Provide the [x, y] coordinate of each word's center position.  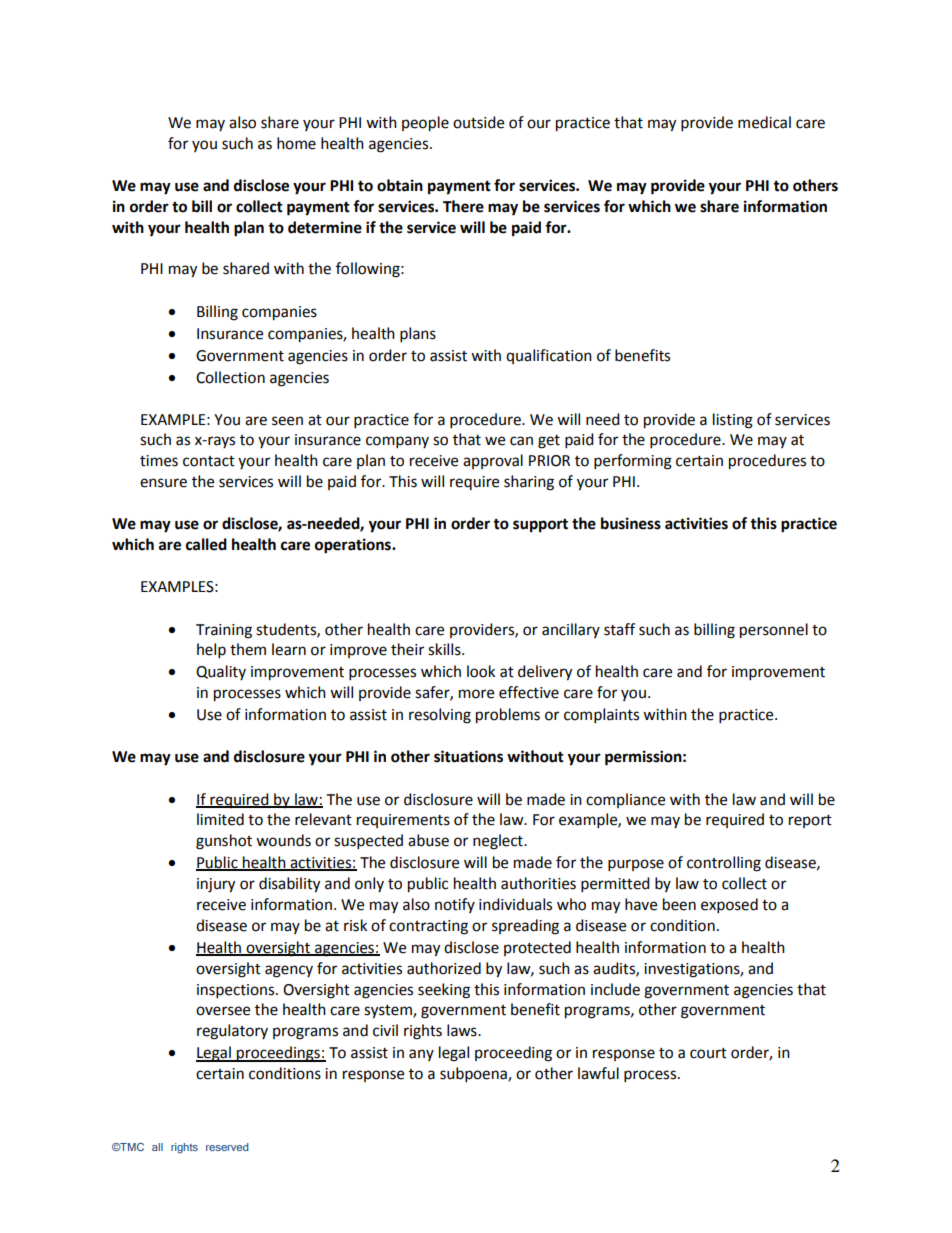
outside [478, 122]
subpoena [474, 1075]
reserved [227, 1147]
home [296, 143]
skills [445, 649]
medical [764, 122]
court [708, 1053]
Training [224, 631]
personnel [774, 631]
